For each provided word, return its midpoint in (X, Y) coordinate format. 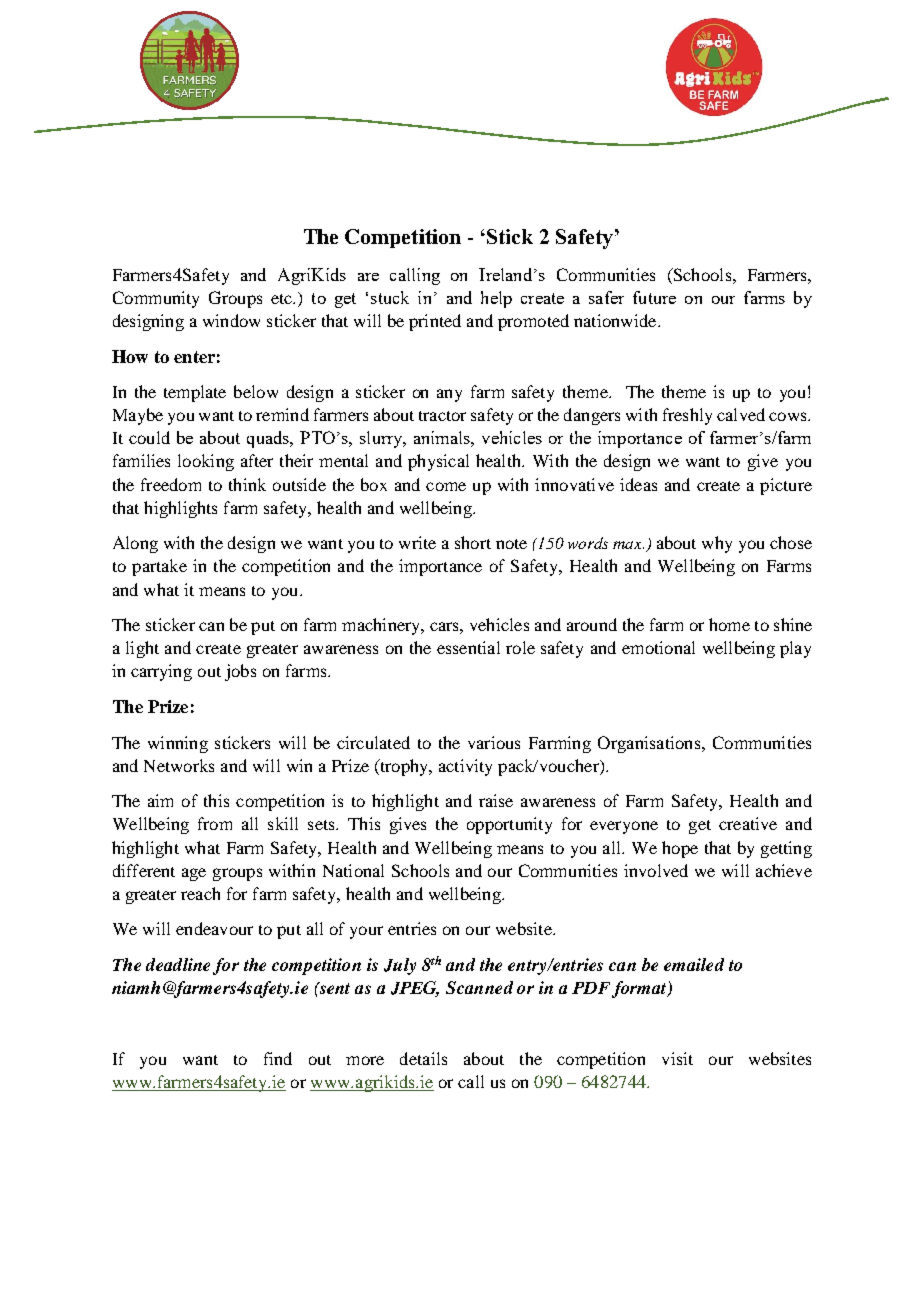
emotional (658, 647)
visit (677, 1058)
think (247, 484)
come (446, 486)
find (278, 1058)
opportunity (509, 825)
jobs (240, 672)
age (194, 874)
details (423, 1058)
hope (680, 849)
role (520, 647)
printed (435, 322)
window (231, 320)
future (654, 297)
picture (786, 486)
